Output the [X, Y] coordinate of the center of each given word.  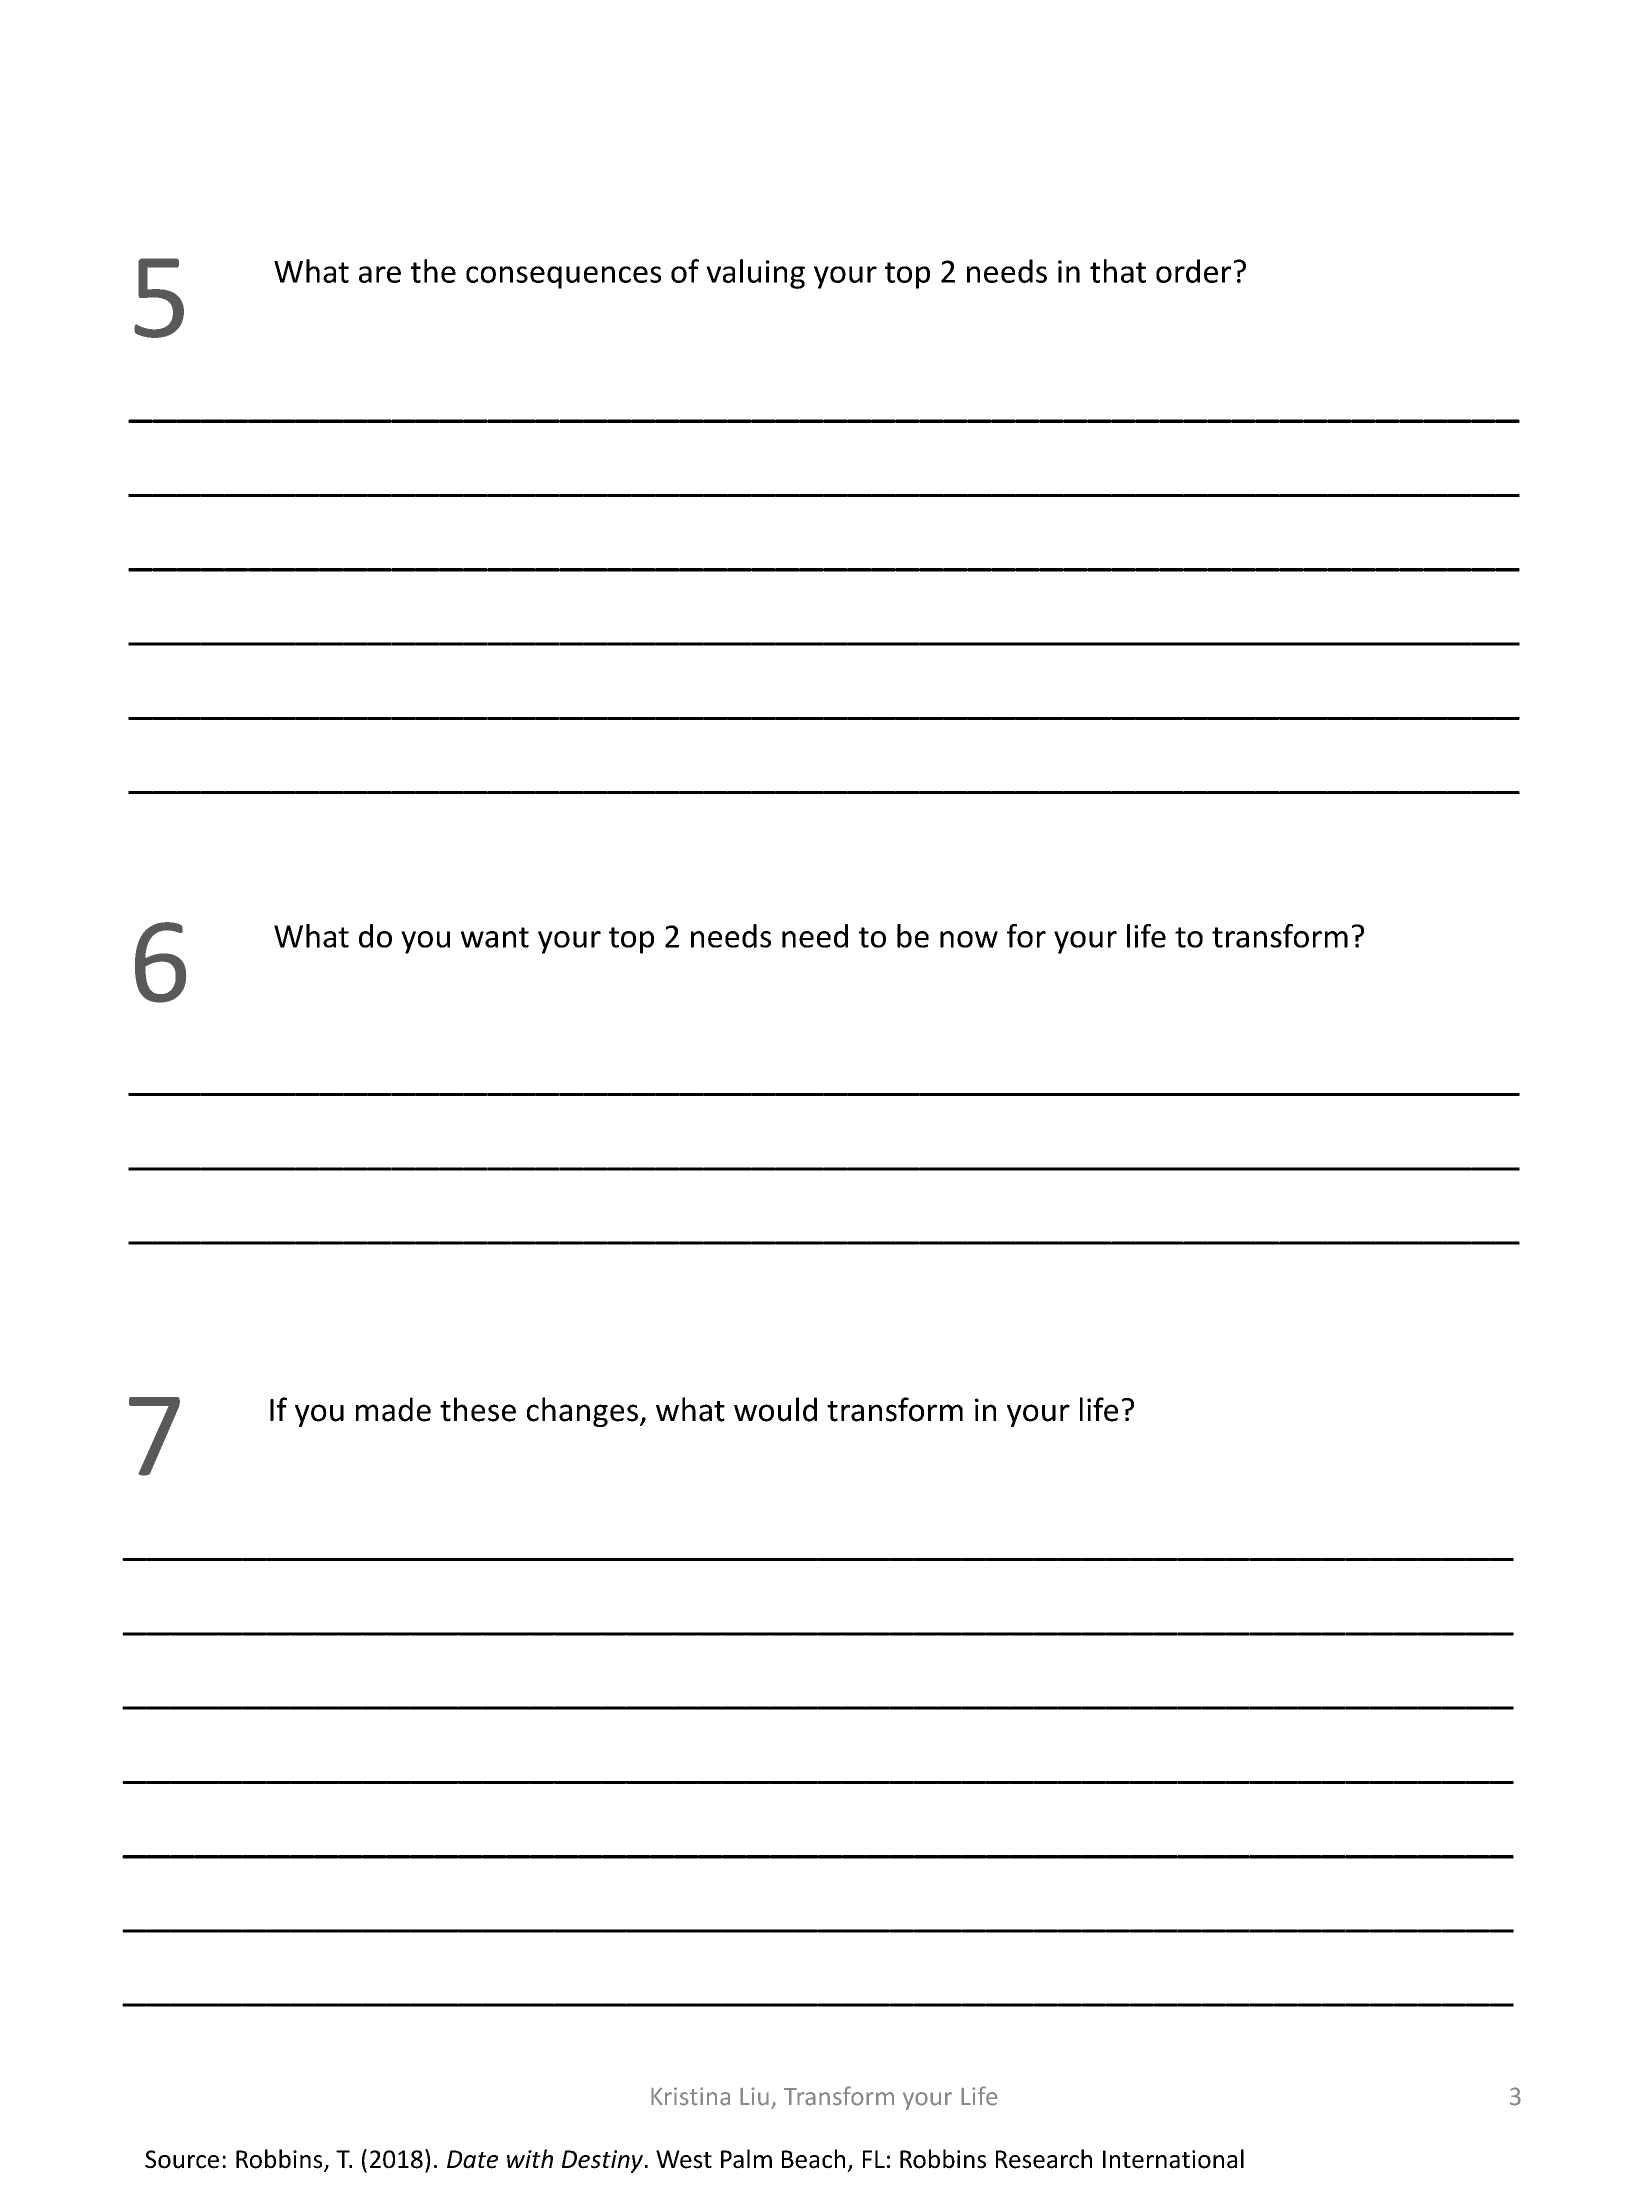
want [495, 937]
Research [1044, 2159]
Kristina [690, 2096]
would [775, 1409]
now [969, 939]
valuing [755, 274]
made [393, 1409]
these [478, 1409]
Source [182, 2159]
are [380, 274]
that [1118, 271]
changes [582, 1412]
